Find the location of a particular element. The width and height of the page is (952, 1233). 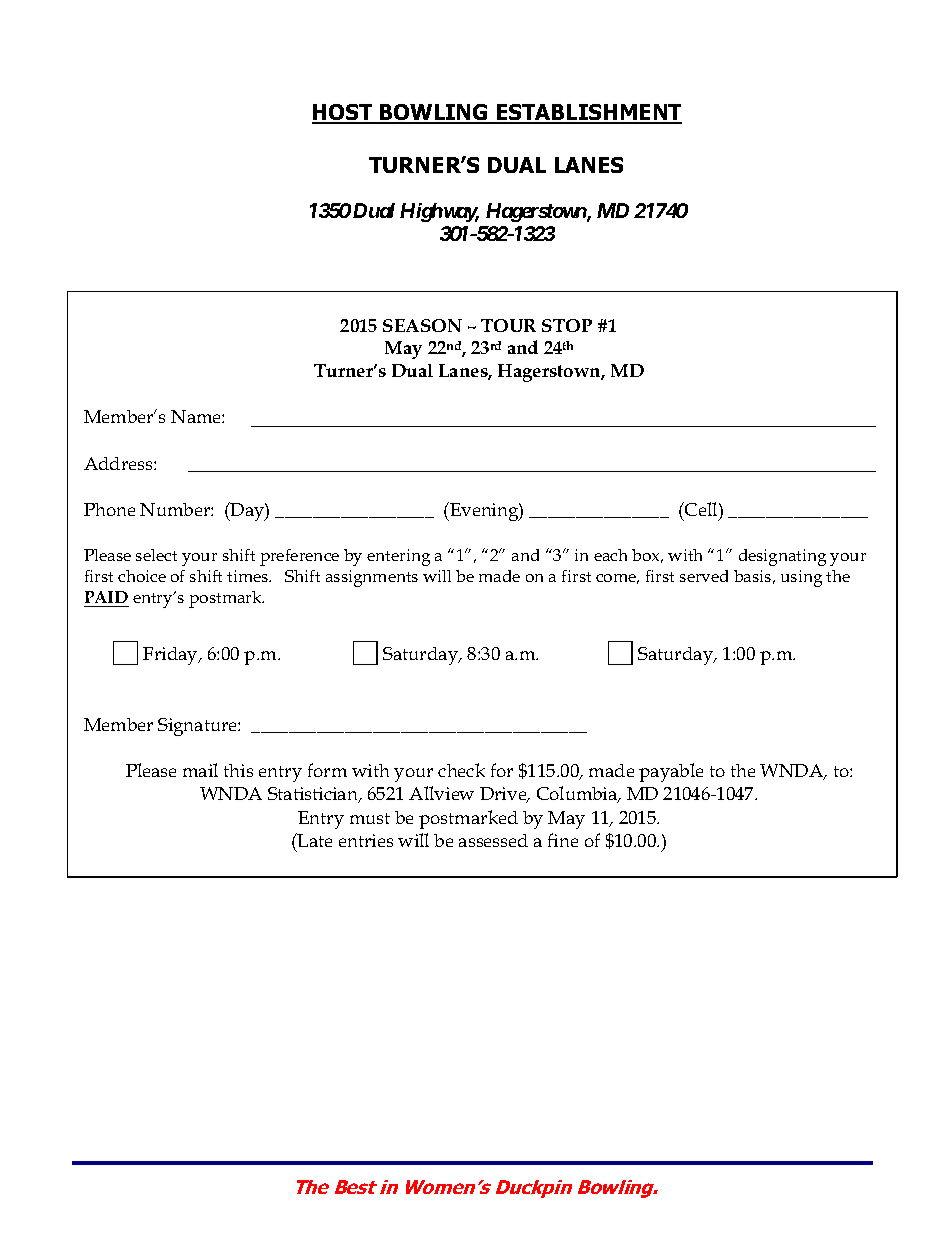

mail is located at coordinates (200, 770).
